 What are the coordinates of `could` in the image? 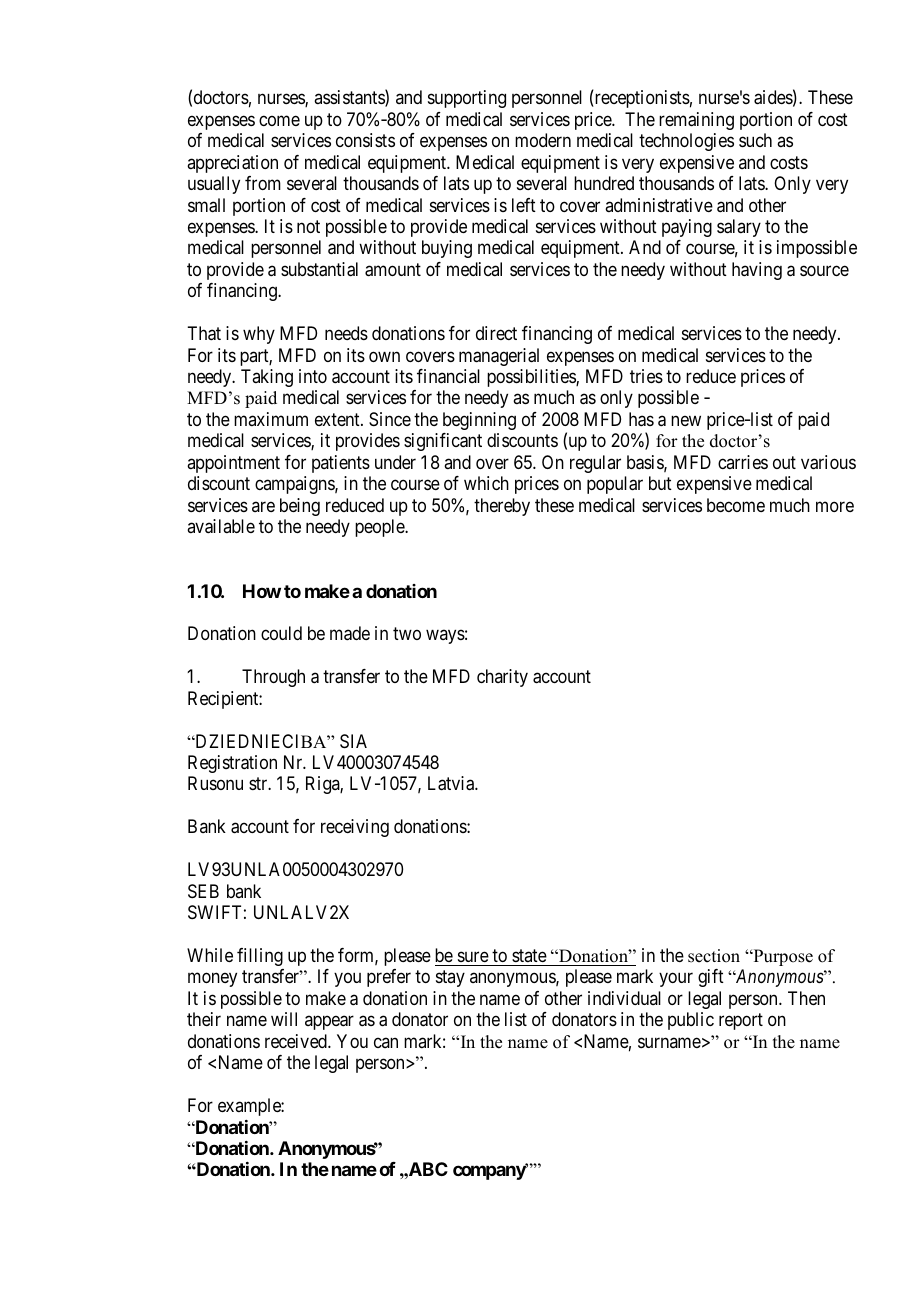 It's located at (281, 633).
